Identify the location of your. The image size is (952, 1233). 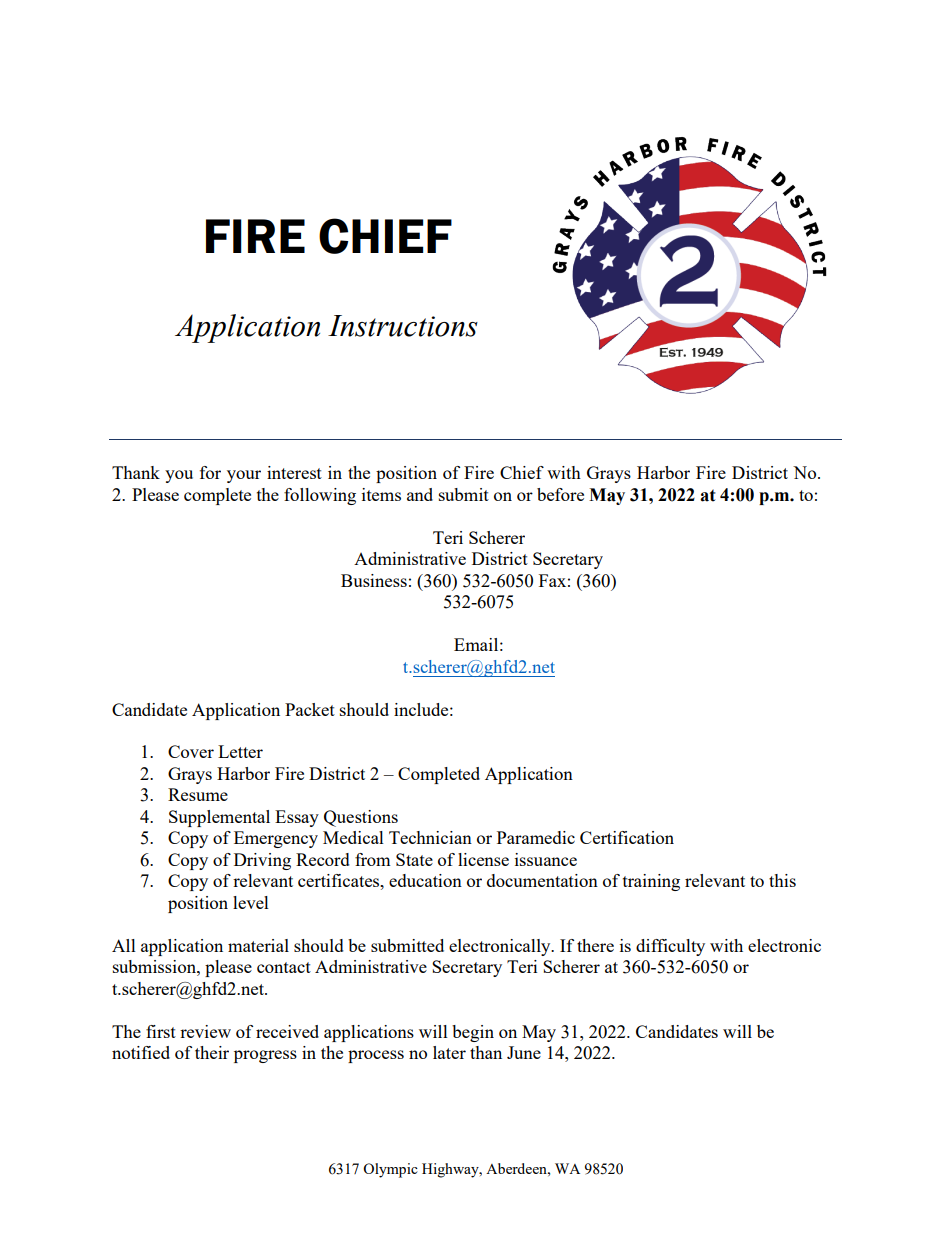
(244, 476).
